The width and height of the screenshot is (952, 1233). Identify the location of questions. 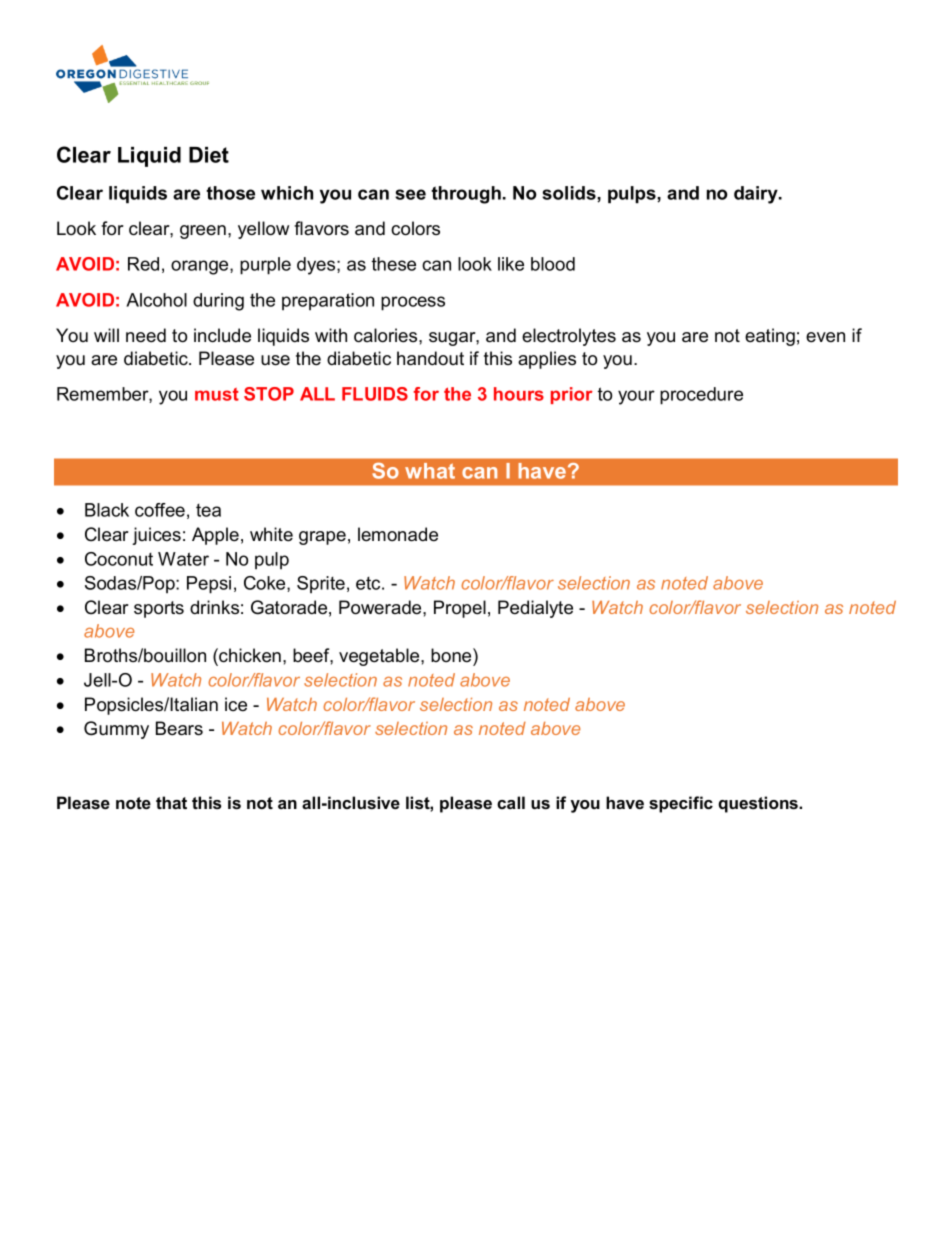
(759, 804).
